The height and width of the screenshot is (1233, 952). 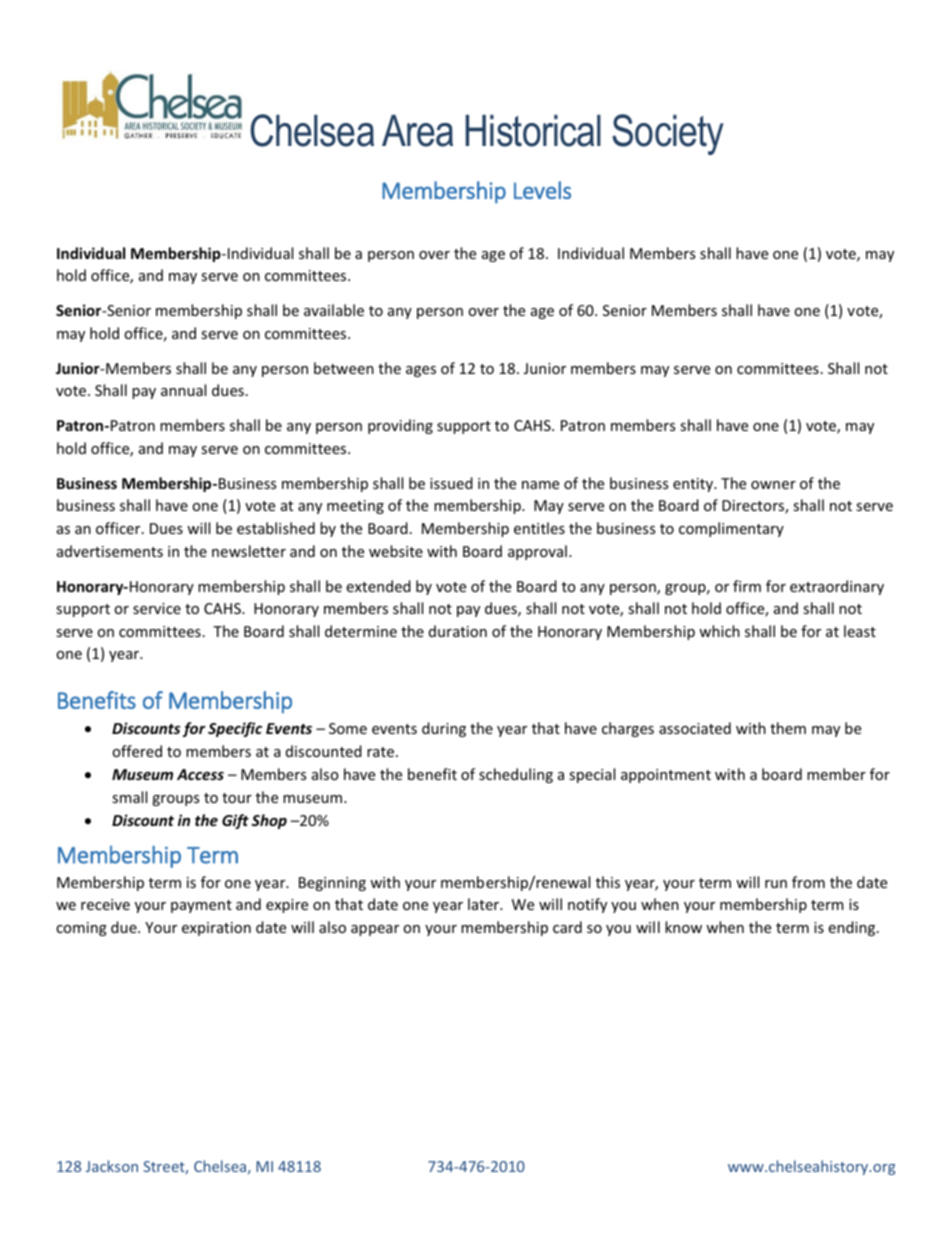 What do you see at coordinates (458, 631) in the screenshot?
I see `duration` at bounding box center [458, 631].
